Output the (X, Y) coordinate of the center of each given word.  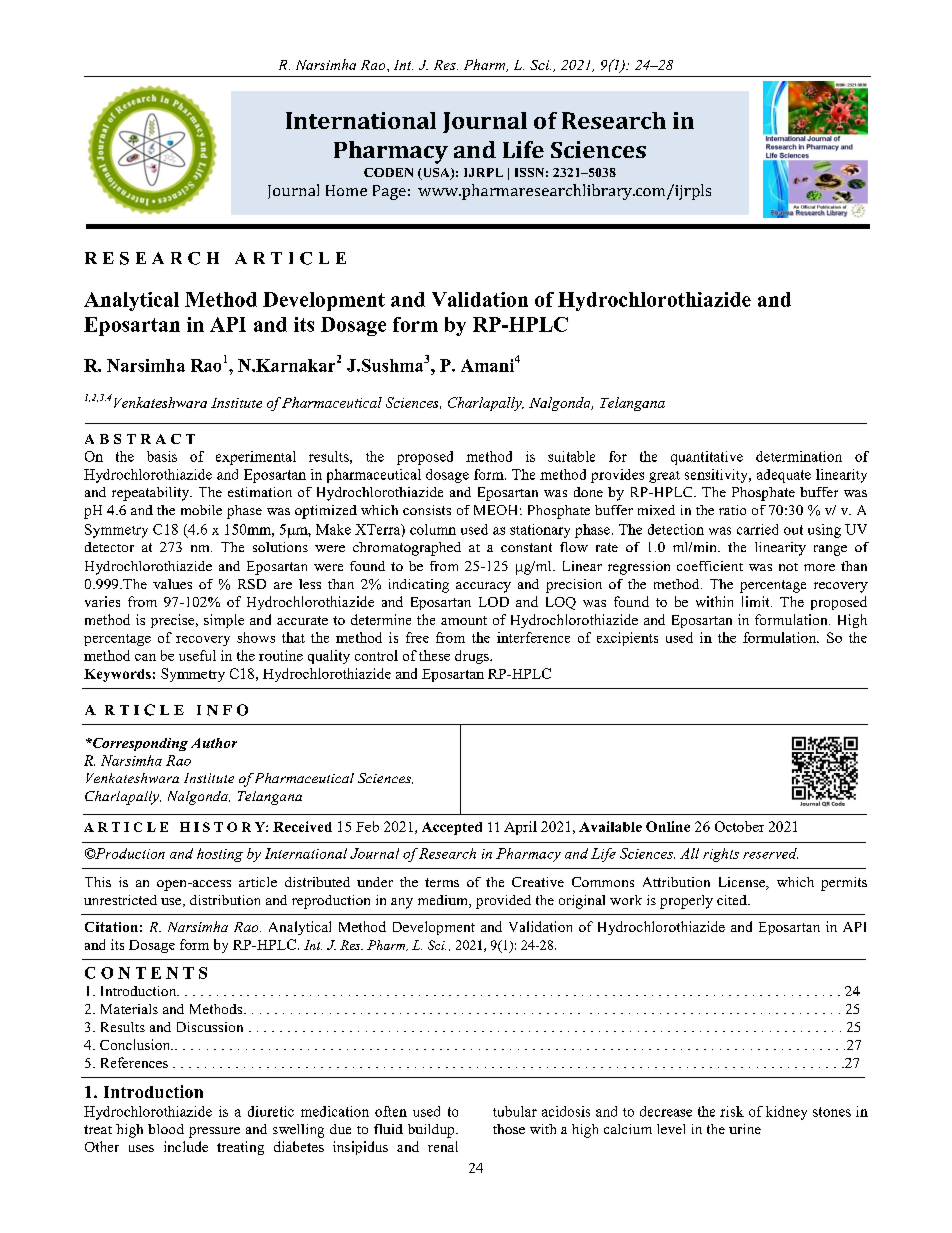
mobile (201, 510)
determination (799, 456)
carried (757, 529)
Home (346, 190)
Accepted (452, 828)
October (739, 826)
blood (166, 1129)
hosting (220, 855)
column (433, 529)
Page (389, 192)
